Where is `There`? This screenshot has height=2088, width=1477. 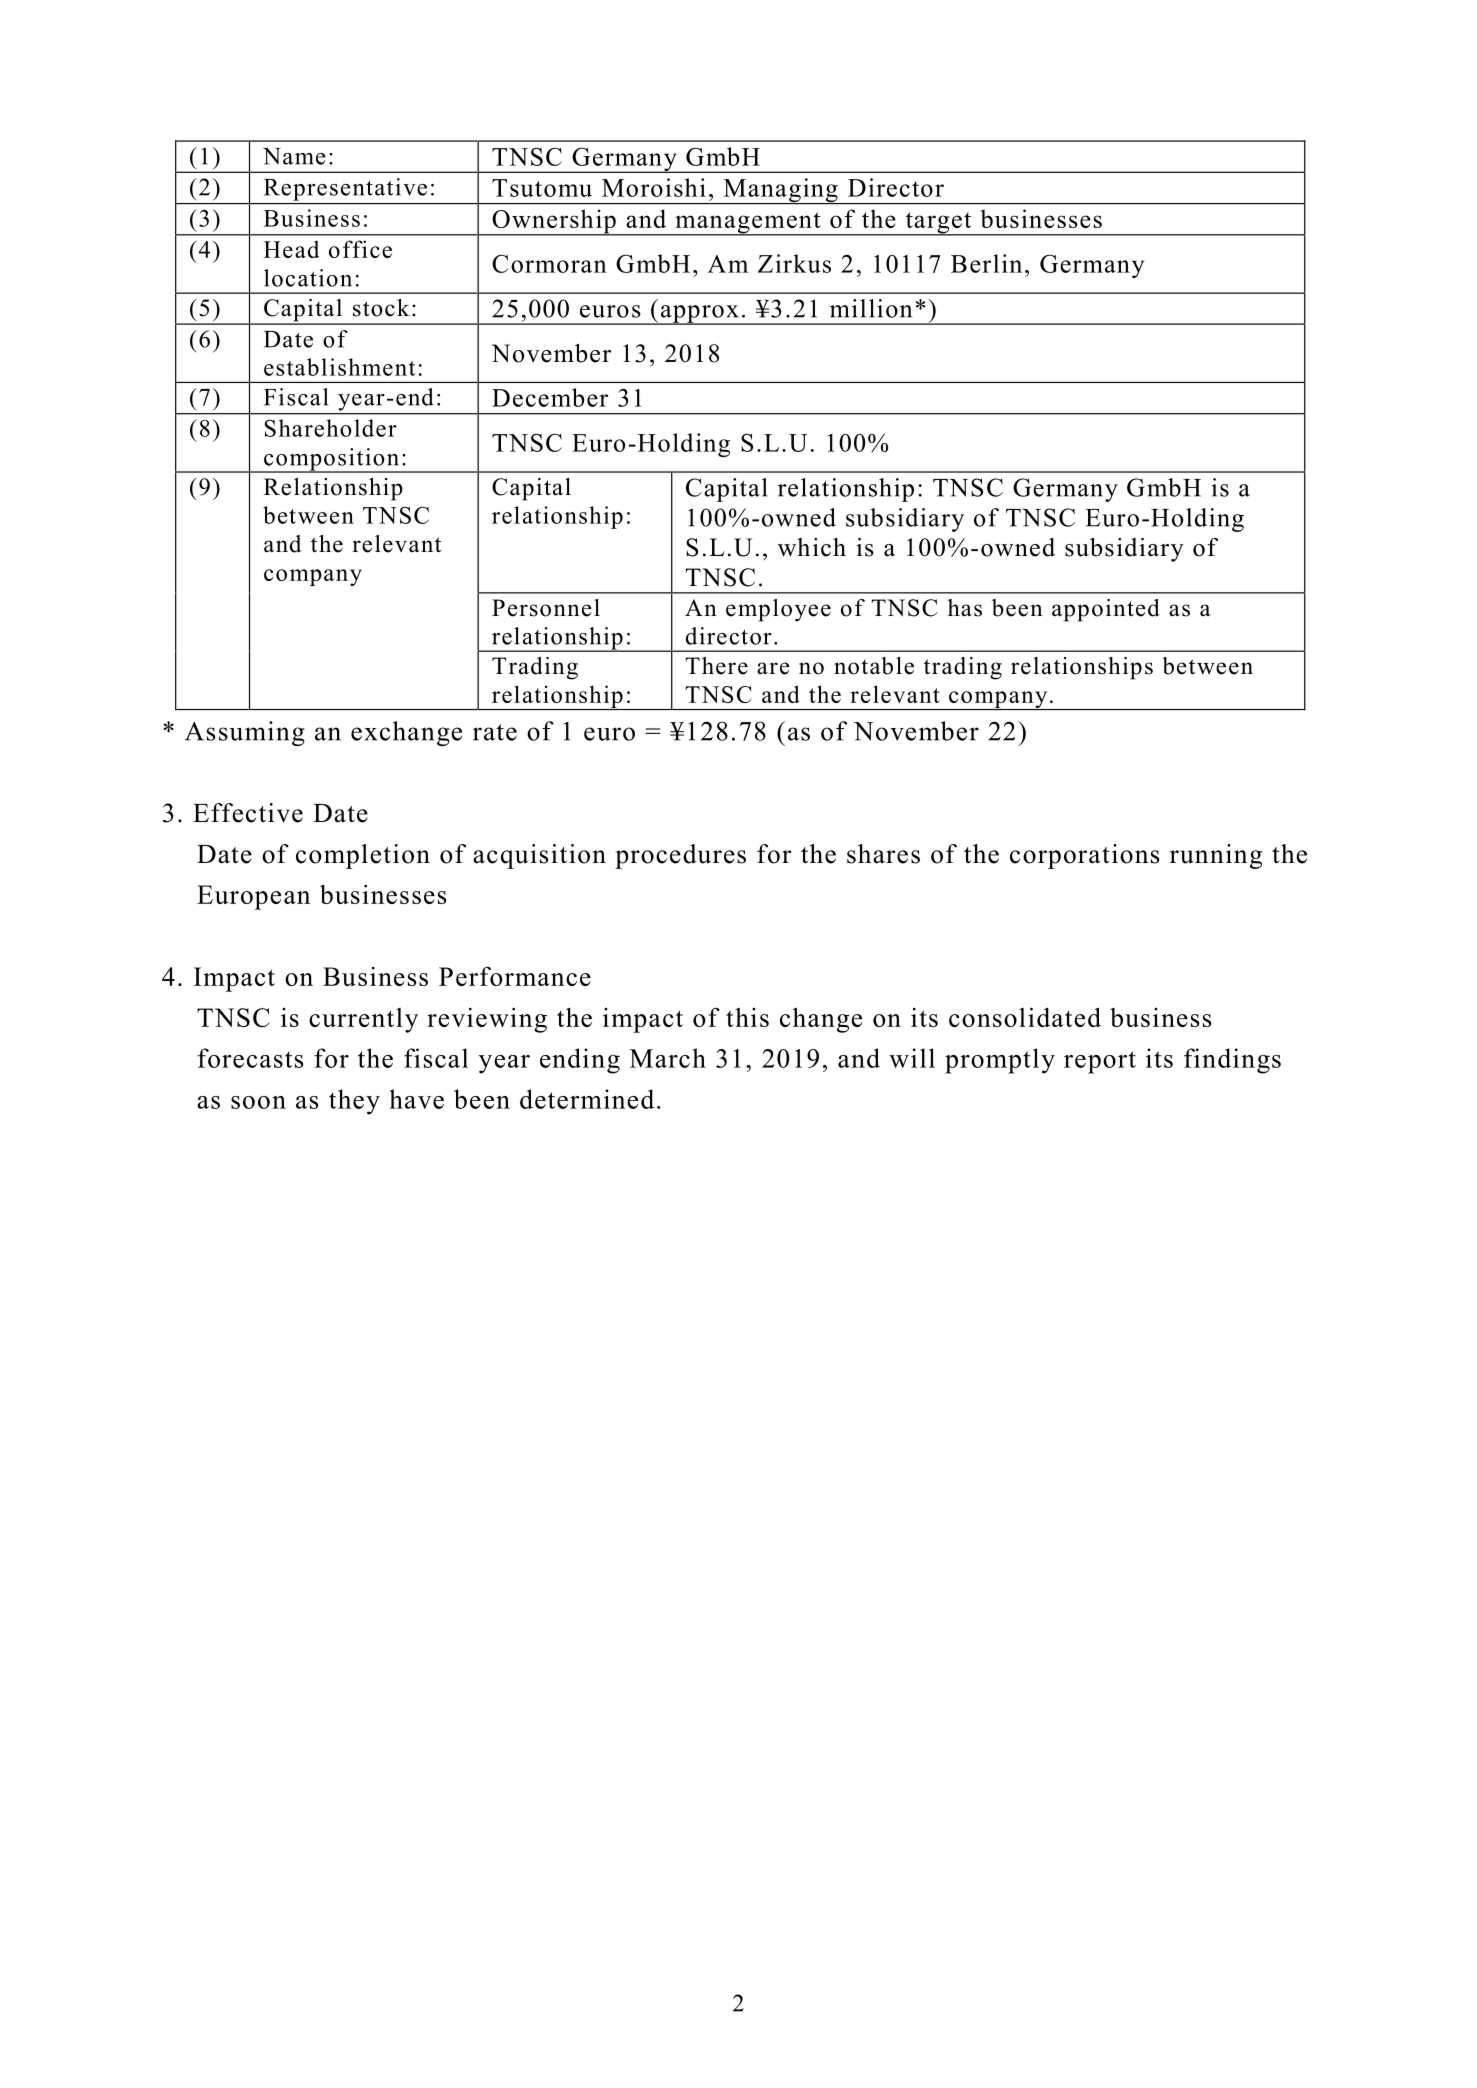
There is located at coordinates (716, 666).
